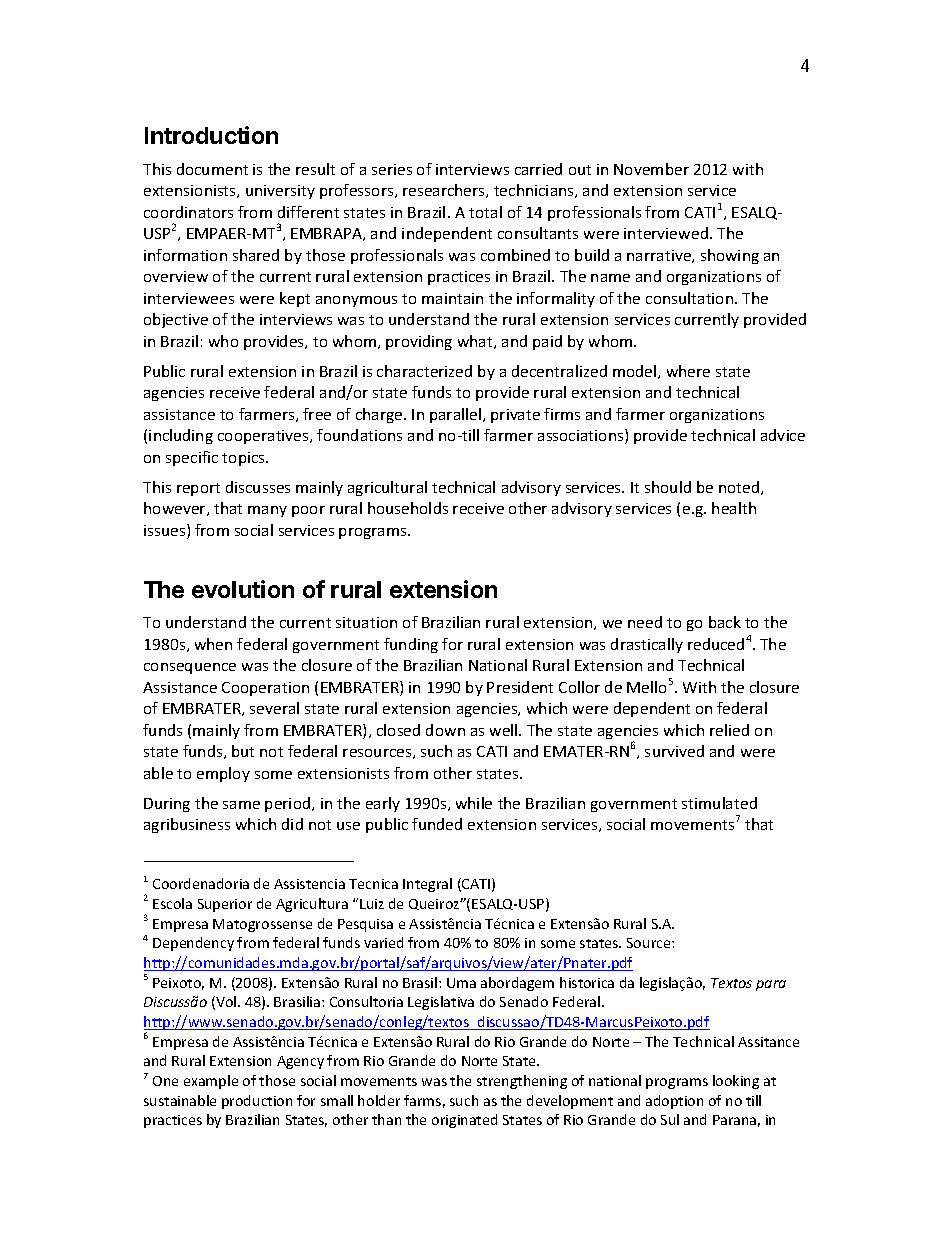  I want to click on November, so click(651, 169).
